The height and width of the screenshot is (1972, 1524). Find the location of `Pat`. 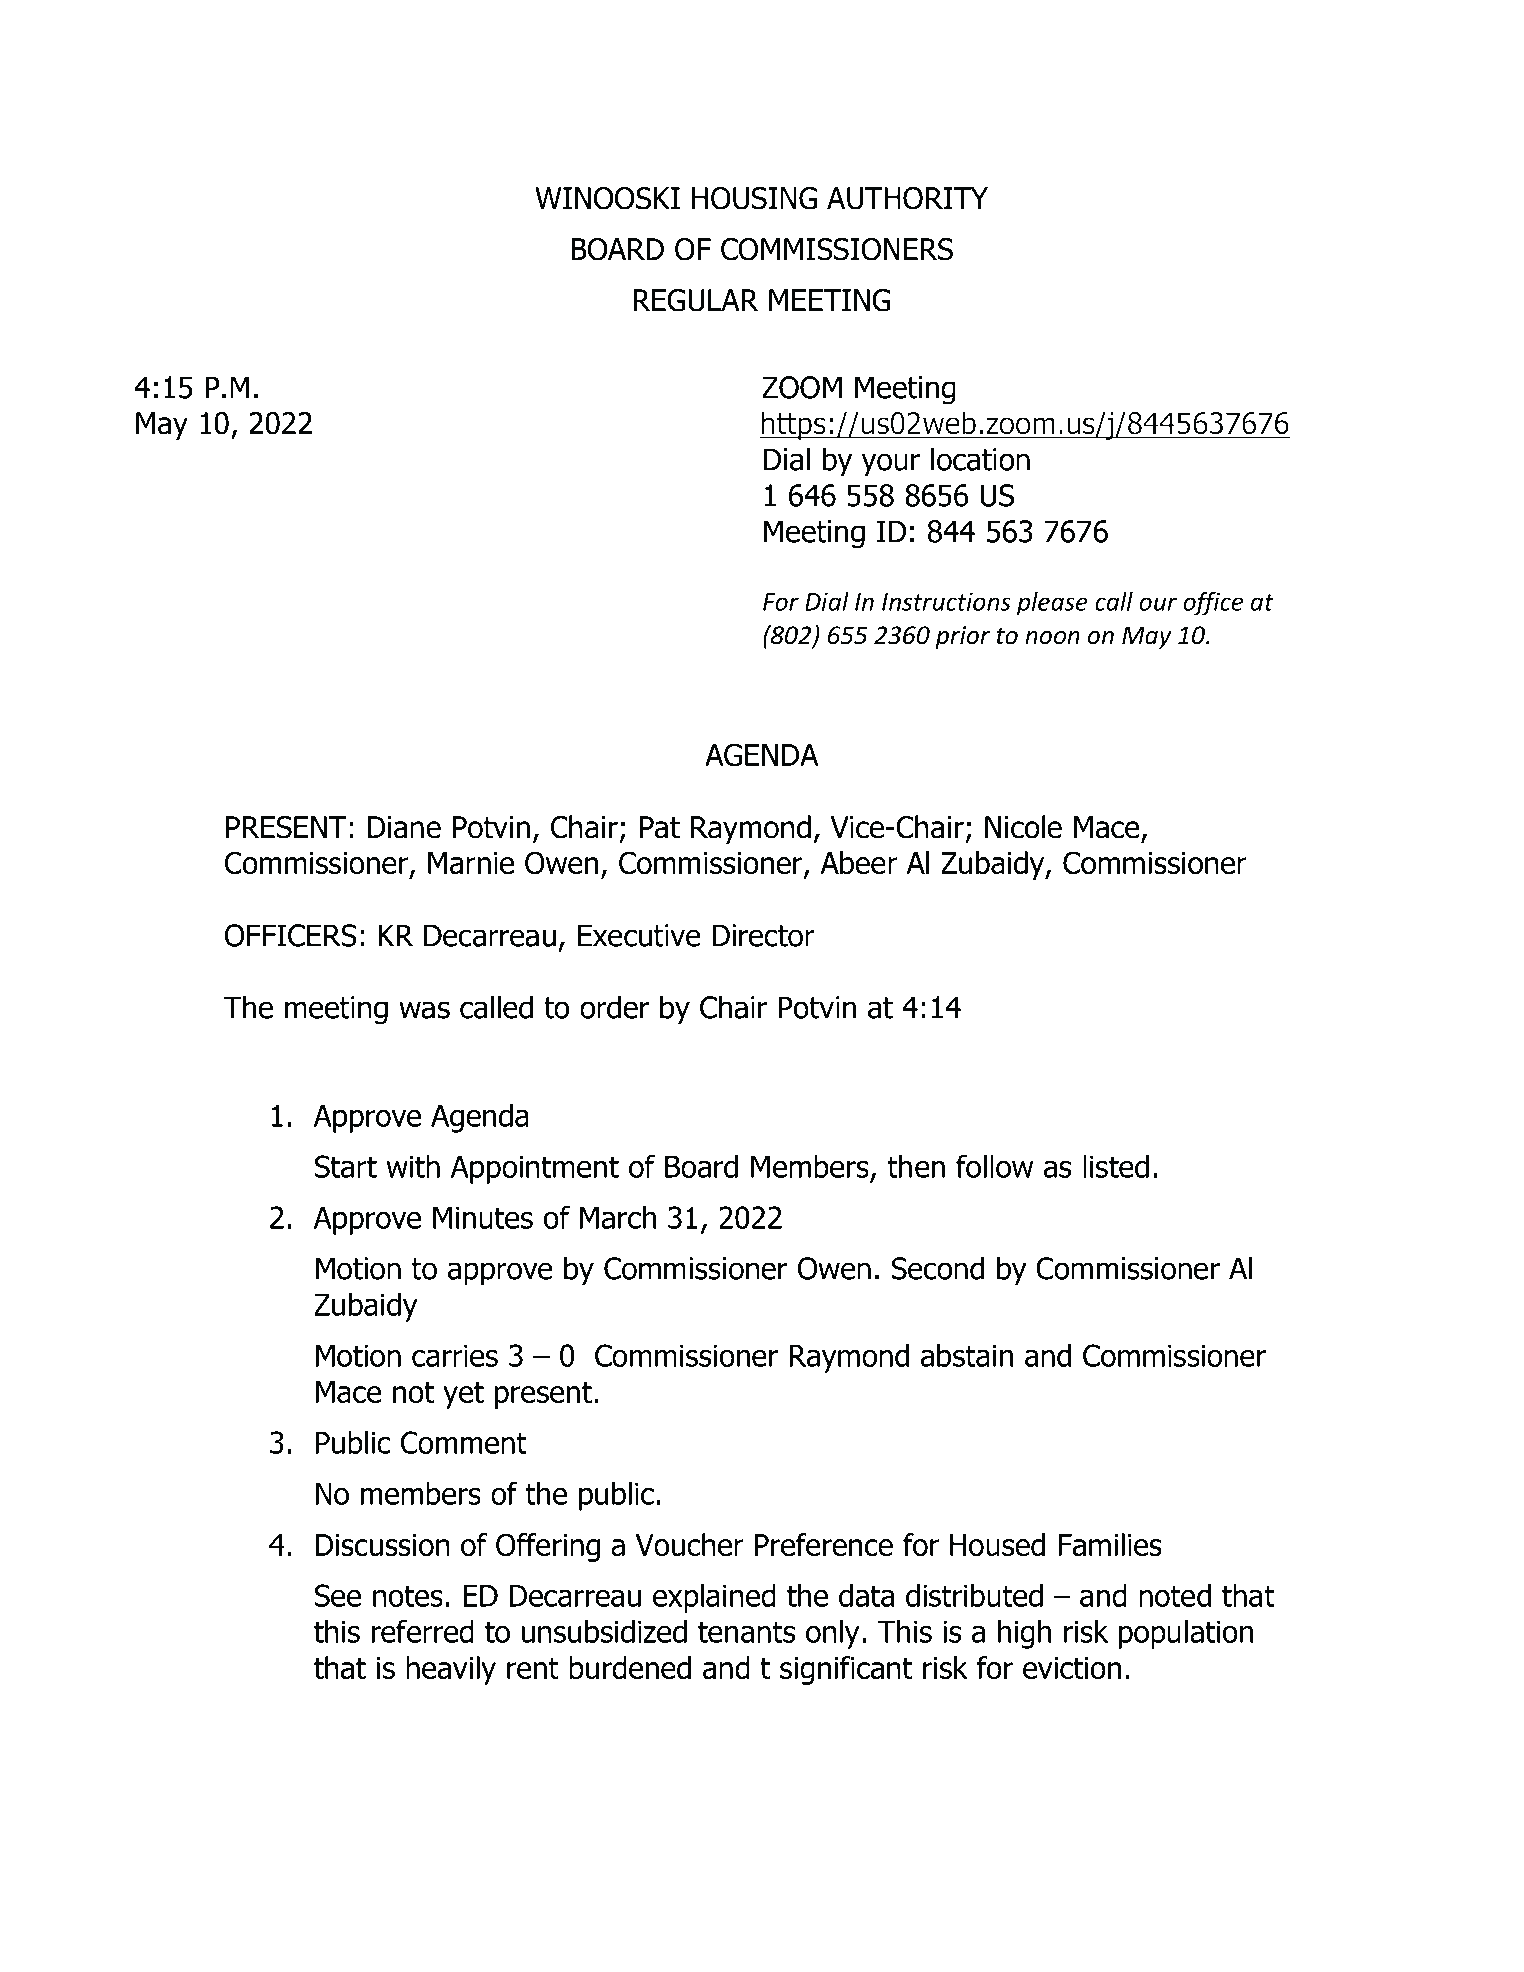

Pat is located at coordinates (660, 827).
